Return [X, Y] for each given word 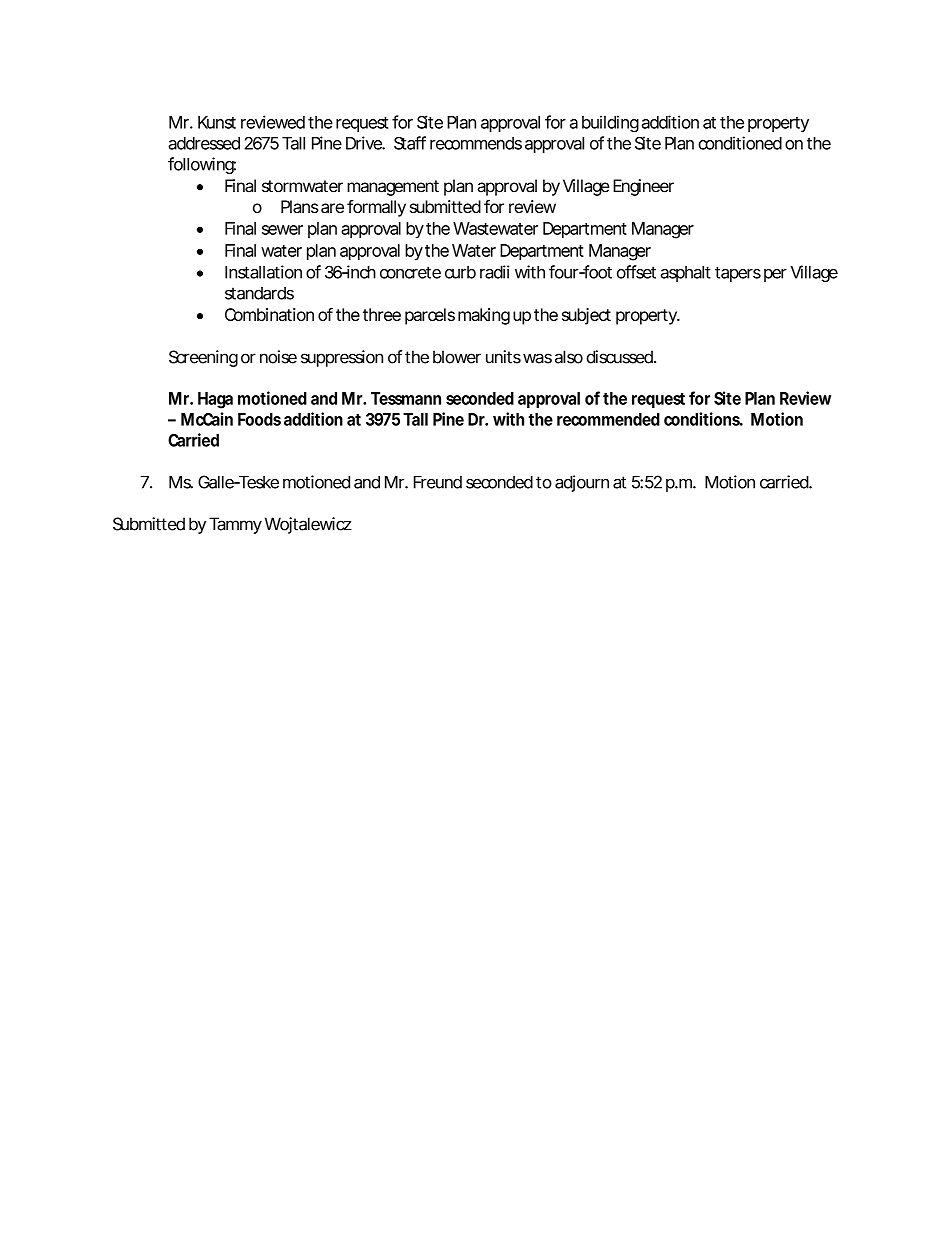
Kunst [217, 122]
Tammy [235, 525]
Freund [438, 482]
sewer [282, 230]
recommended [608, 419]
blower [457, 357]
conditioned [740, 143]
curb [460, 272]
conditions [703, 419]
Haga [215, 400]
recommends [476, 143]
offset [636, 272]
